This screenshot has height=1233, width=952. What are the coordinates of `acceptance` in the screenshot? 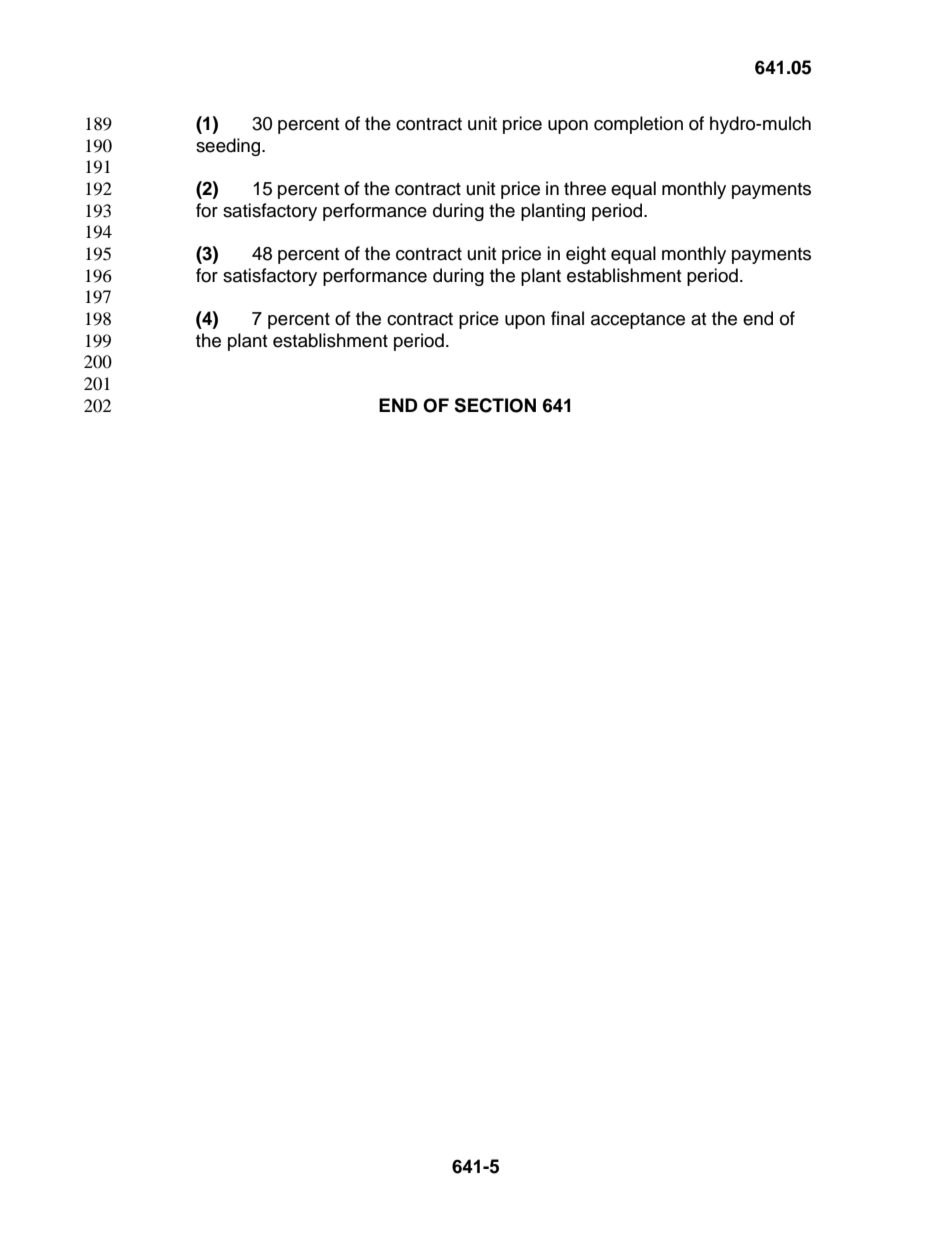 It's located at (638, 321).
